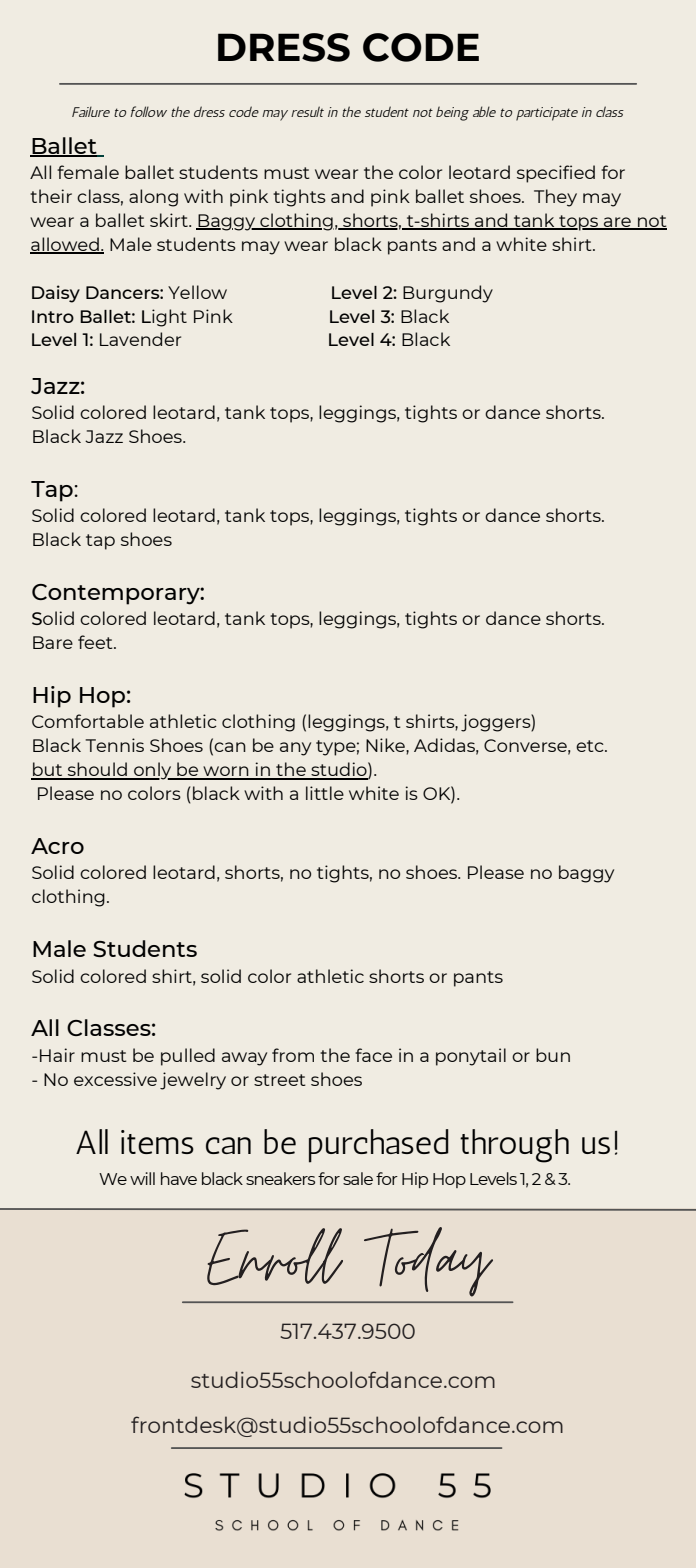 The height and width of the screenshot is (1568, 696). What do you see at coordinates (471, 1057) in the screenshot?
I see `ponytail` at bounding box center [471, 1057].
